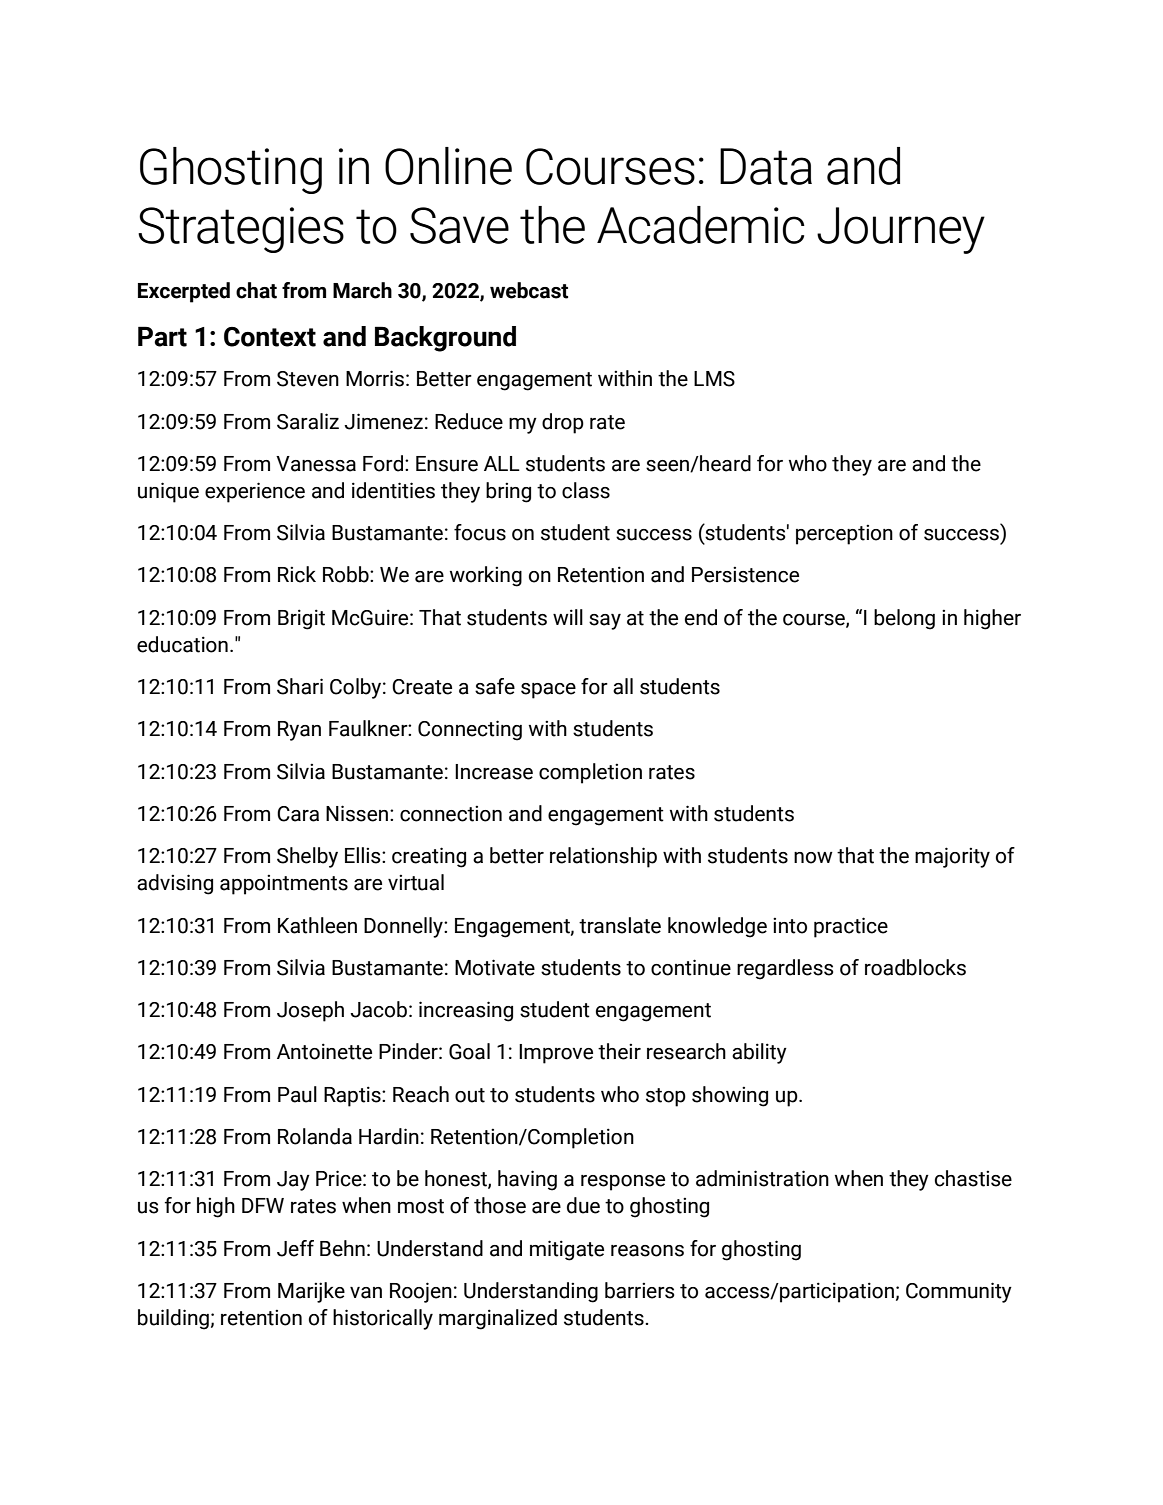 The width and height of the page is (1163, 1505). What do you see at coordinates (959, 1292) in the page?
I see `Community` at bounding box center [959, 1292].
